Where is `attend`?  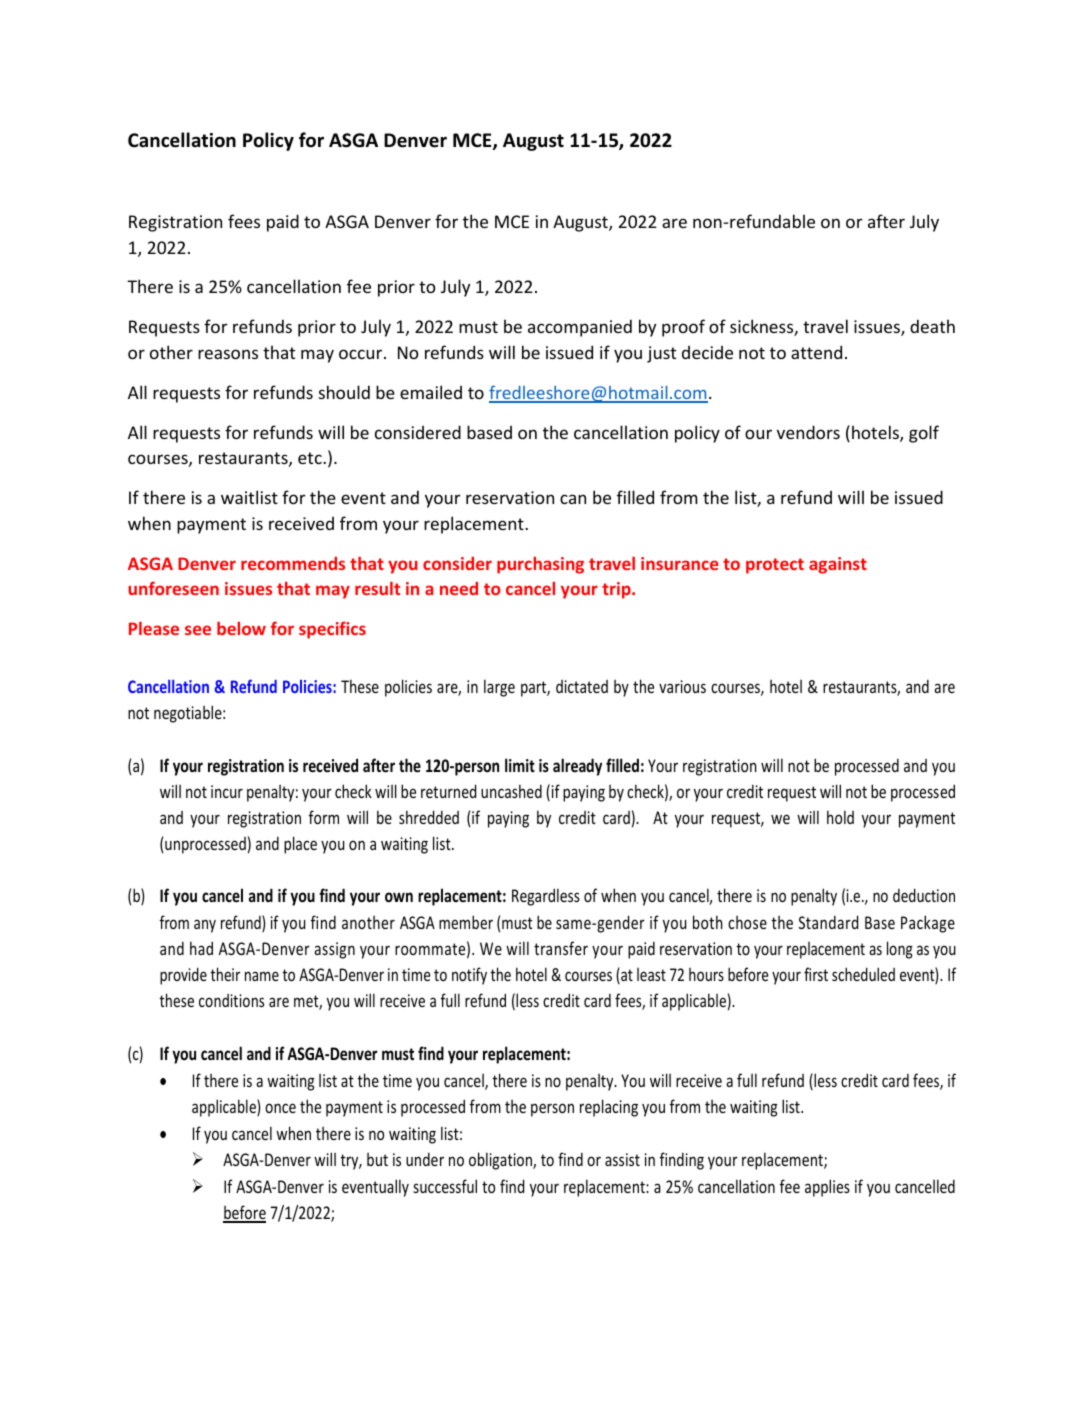 attend is located at coordinates (816, 352).
